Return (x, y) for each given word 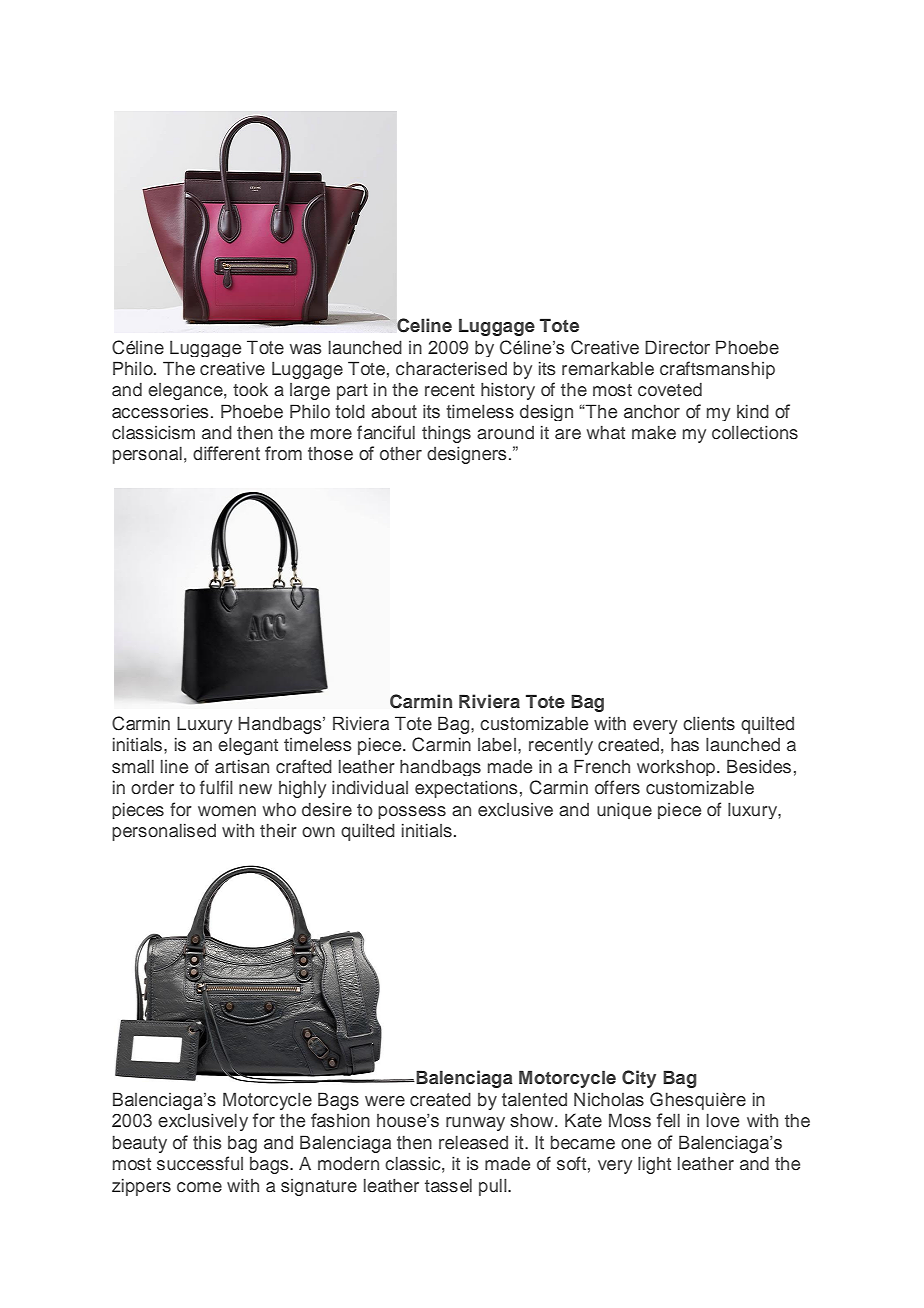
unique (624, 810)
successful (200, 1163)
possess (412, 812)
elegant (248, 746)
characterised (451, 369)
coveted (670, 390)
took (250, 389)
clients (709, 723)
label (498, 744)
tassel (448, 1186)
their (278, 830)
